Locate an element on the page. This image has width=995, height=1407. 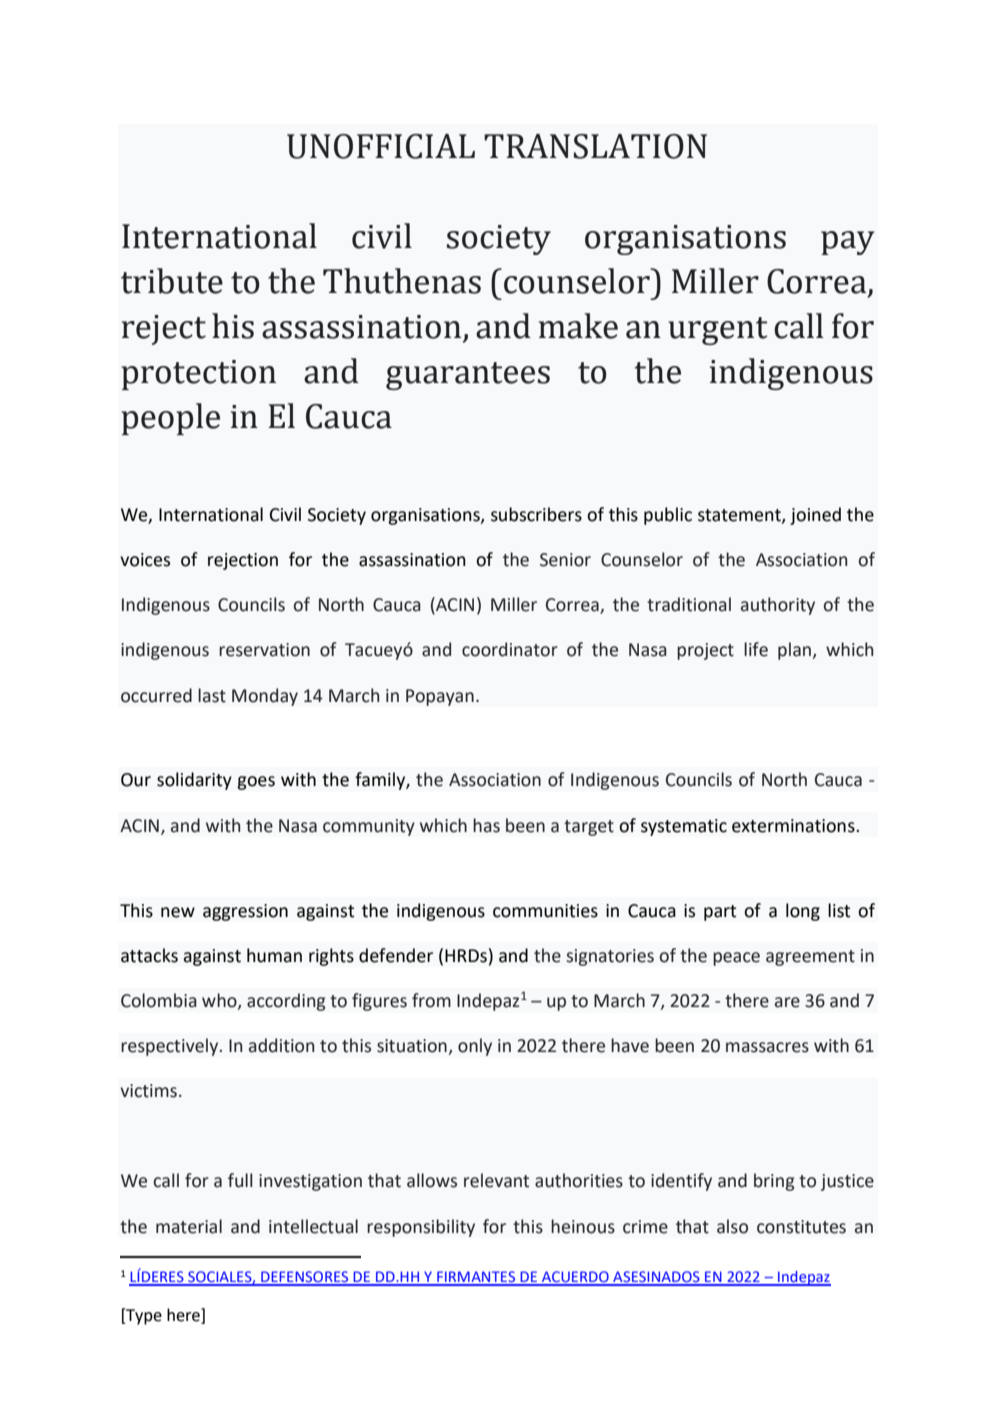
urgent is located at coordinates (718, 331).
